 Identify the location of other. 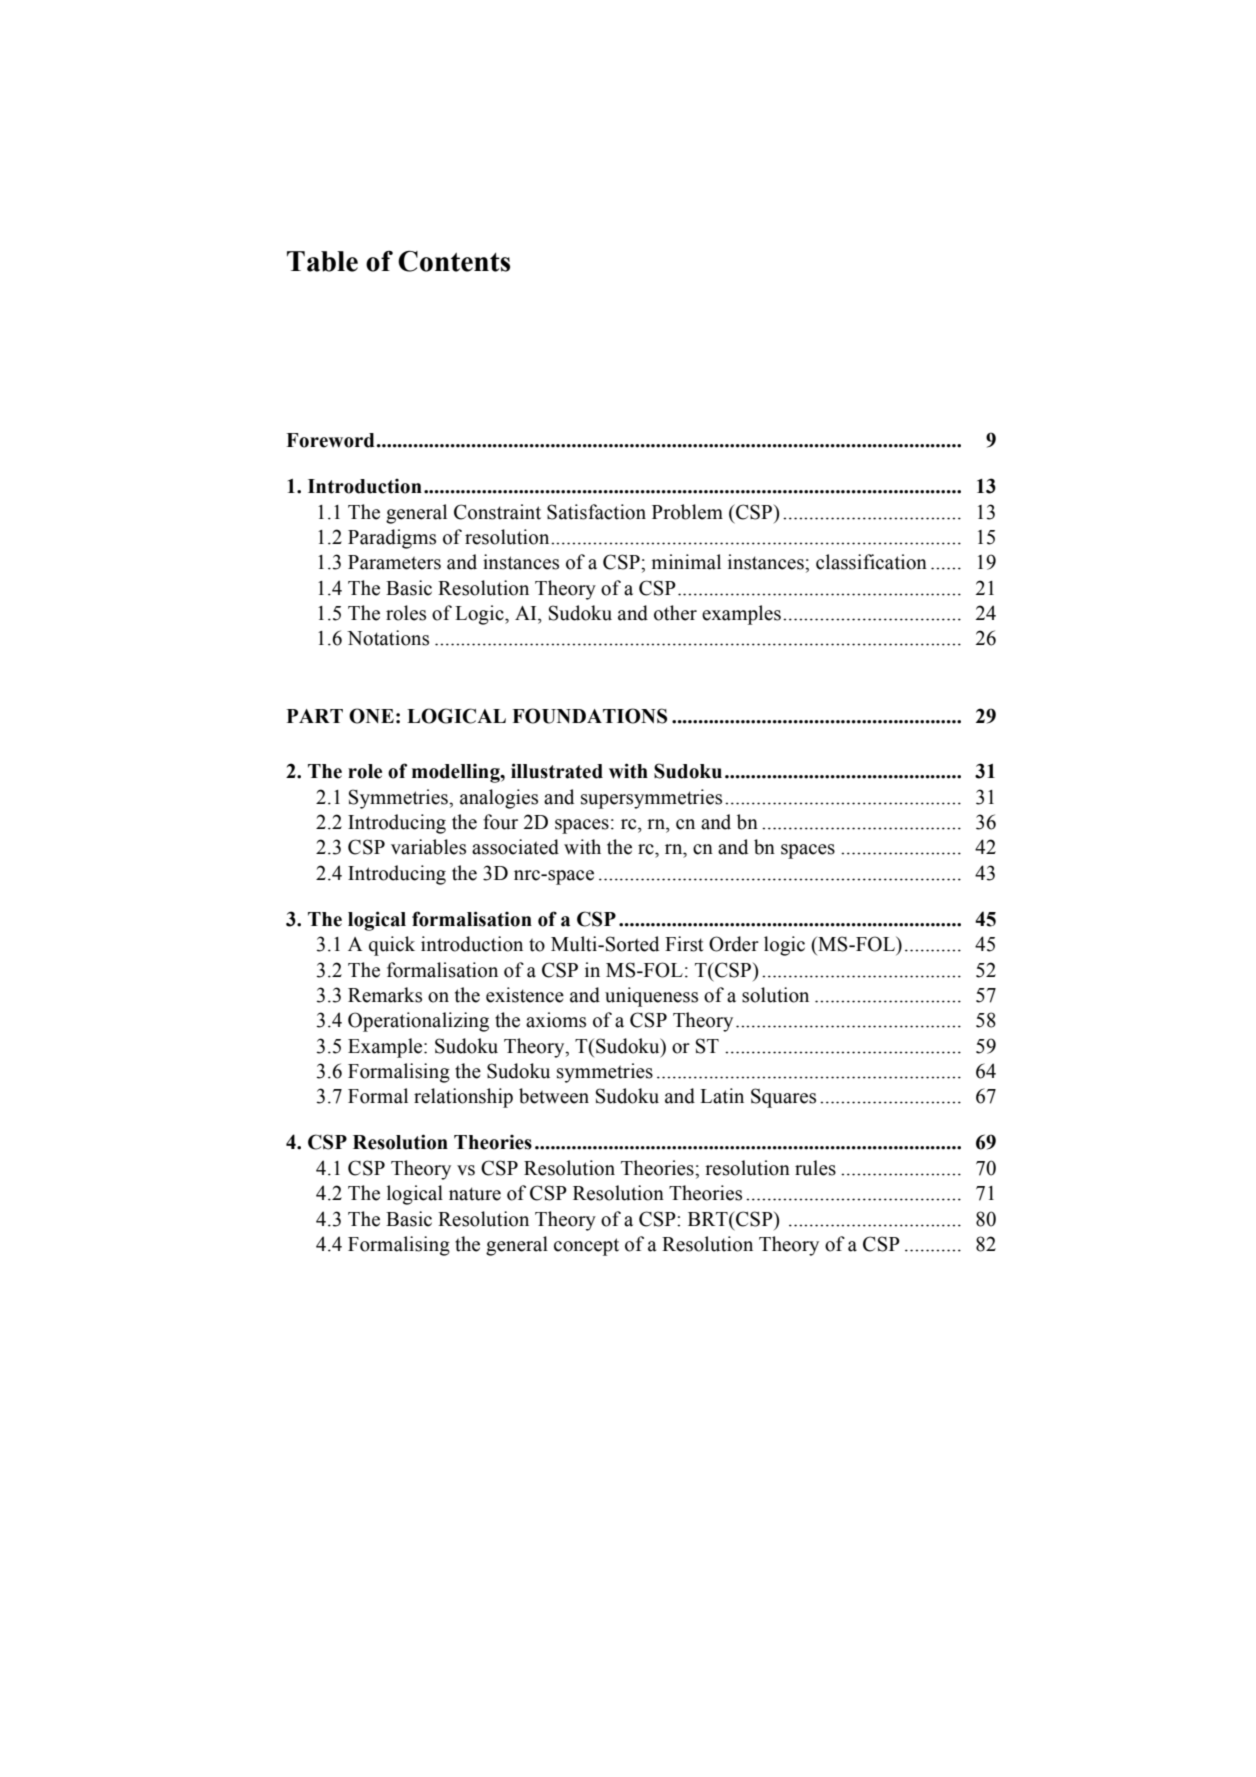
(675, 613).
